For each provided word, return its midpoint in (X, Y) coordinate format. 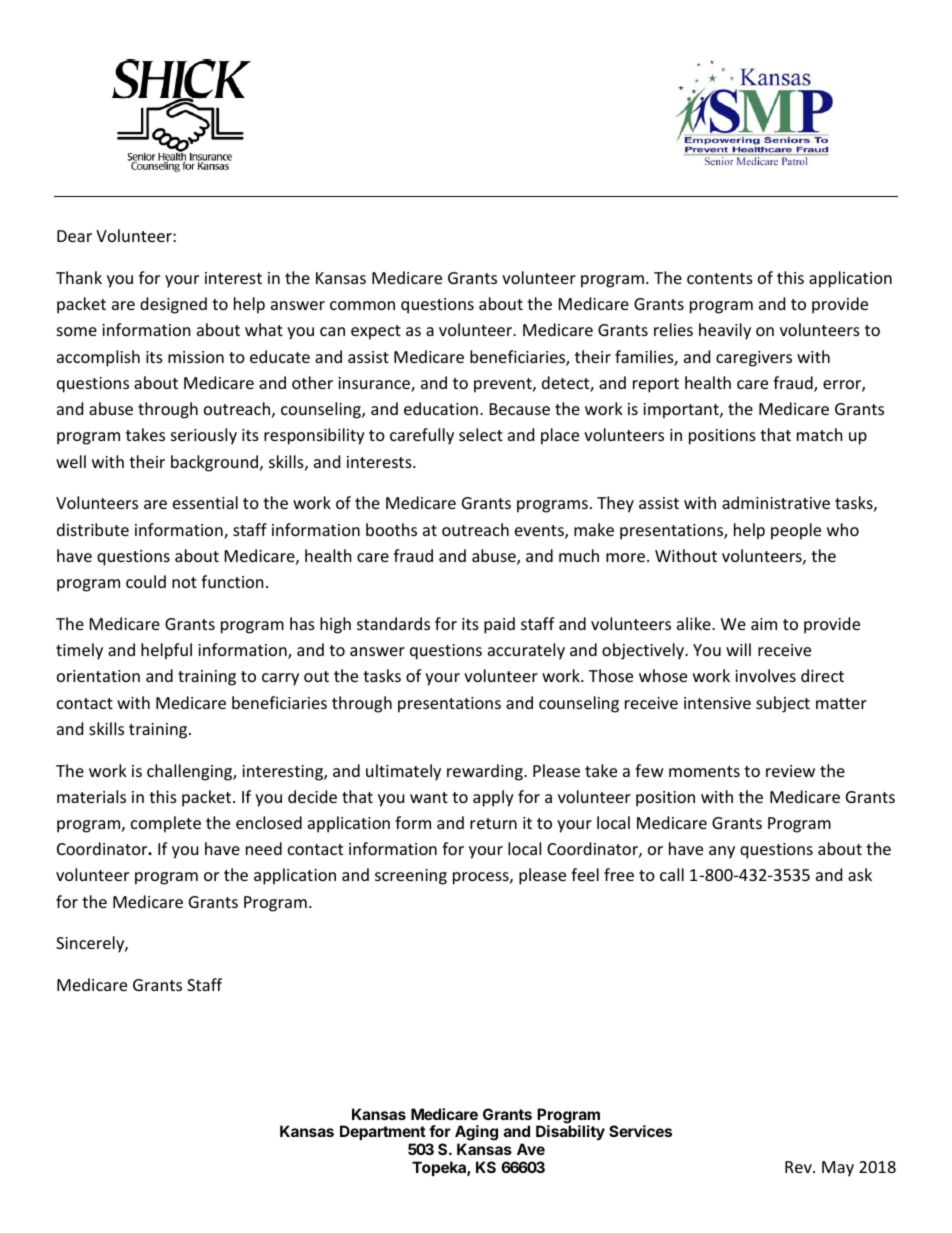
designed (173, 305)
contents (720, 278)
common (362, 305)
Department (383, 1134)
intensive (717, 703)
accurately (526, 651)
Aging (476, 1134)
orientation (98, 676)
